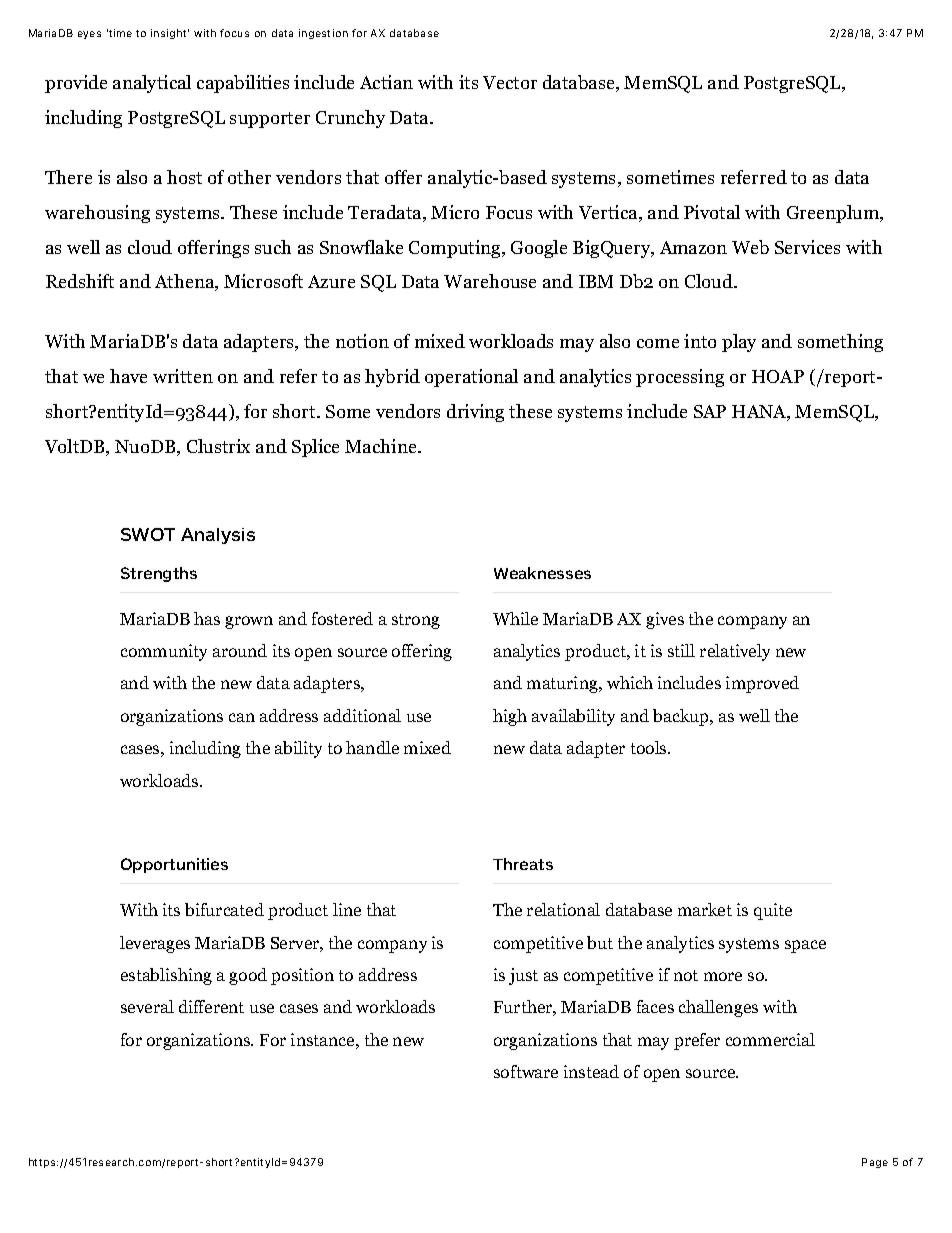 This screenshot has width=952, height=1233. I want to click on Strengths, so click(159, 574).
